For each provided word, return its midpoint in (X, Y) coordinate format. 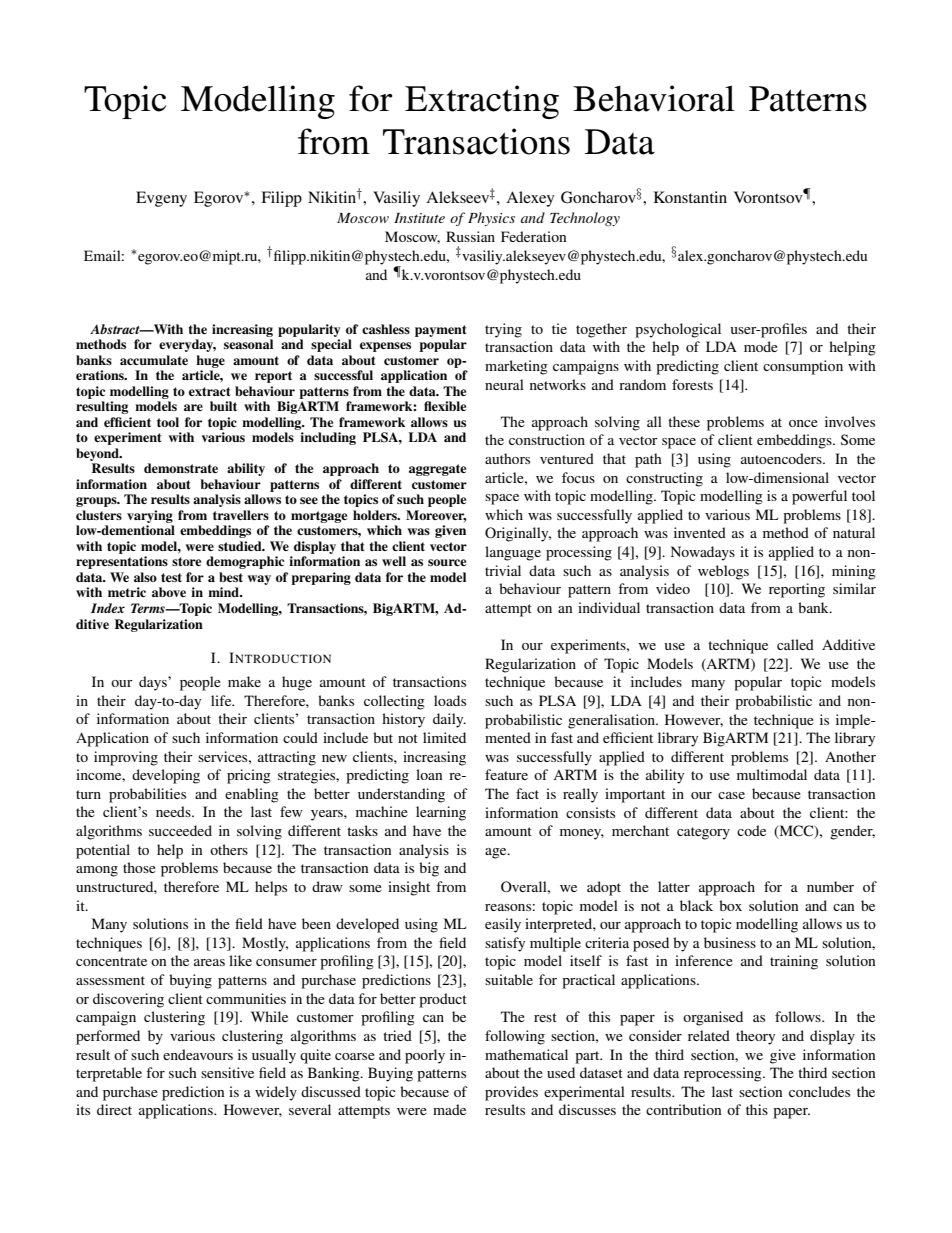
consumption (803, 367)
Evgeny (161, 199)
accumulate (154, 360)
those (139, 867)
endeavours (198, 1054)
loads (450, 700)
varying (150, 516)
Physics (491, 219)
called (795, 644)
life (222, 700)
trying (503, 330)
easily (503, 925)
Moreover (436, 516)
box (730, 905)
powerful (819, 497)
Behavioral (654, 98)
